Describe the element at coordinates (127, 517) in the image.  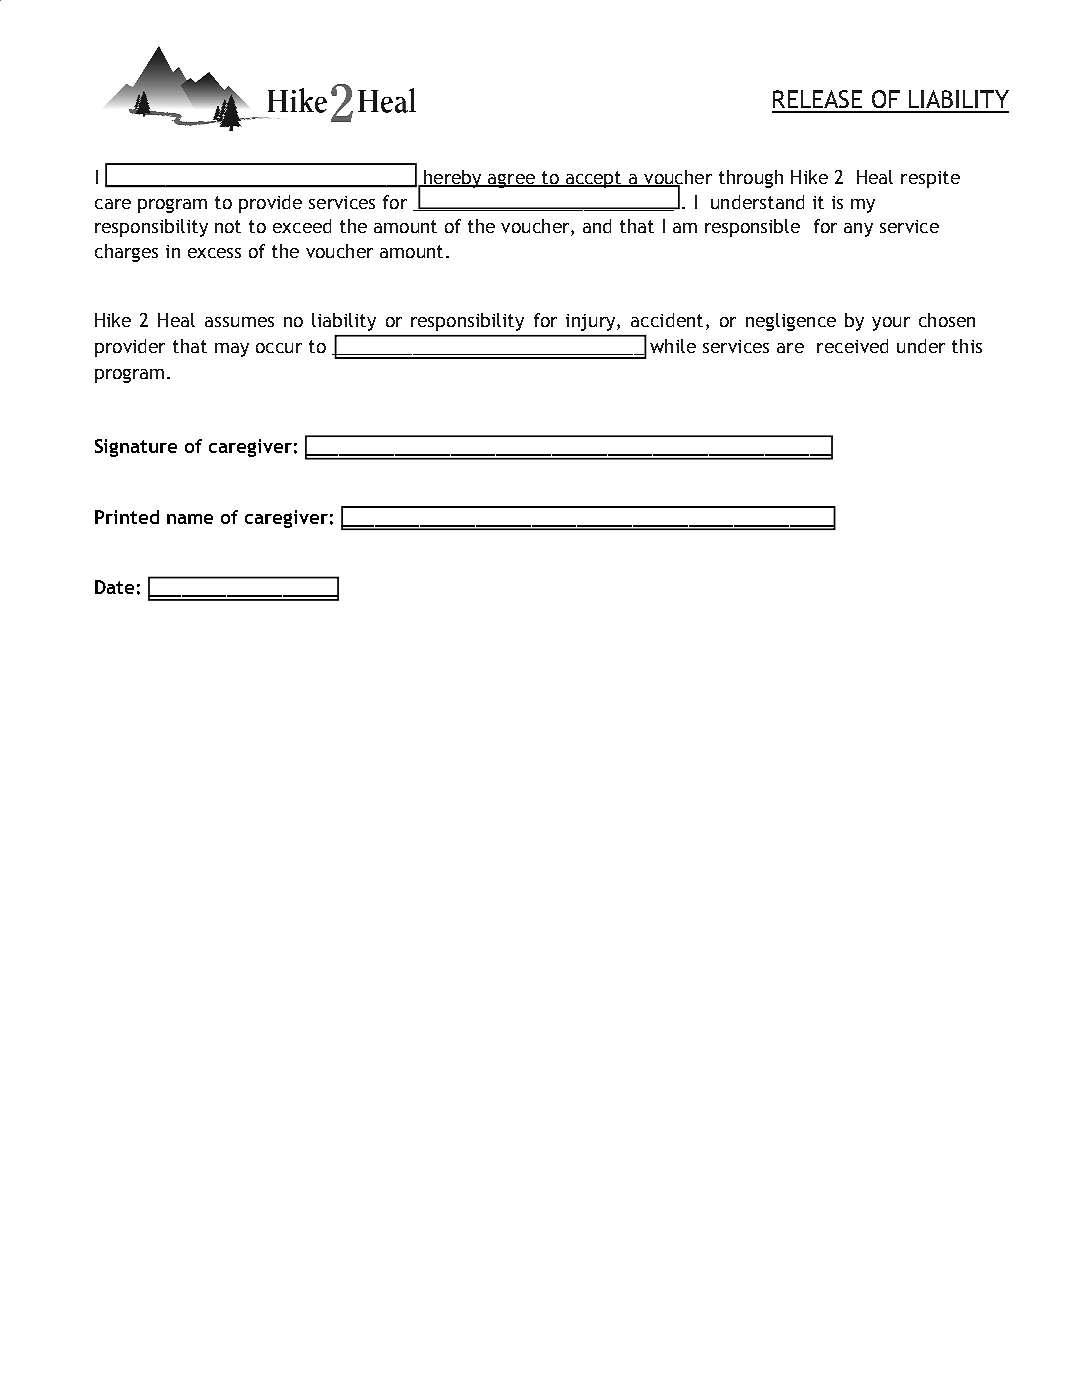
I see `Printed` at that location.
